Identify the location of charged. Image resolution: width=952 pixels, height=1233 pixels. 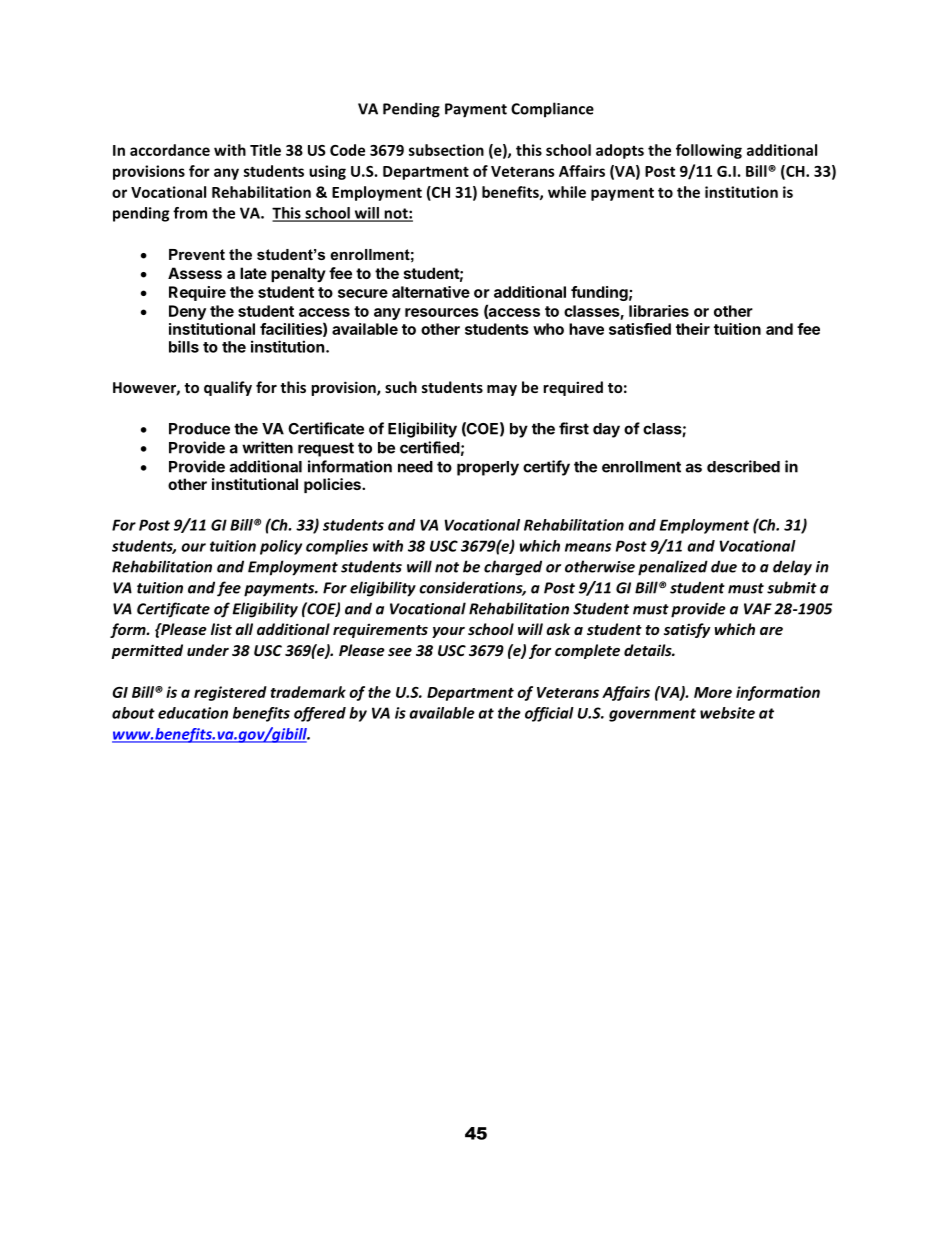
(513, 568).
